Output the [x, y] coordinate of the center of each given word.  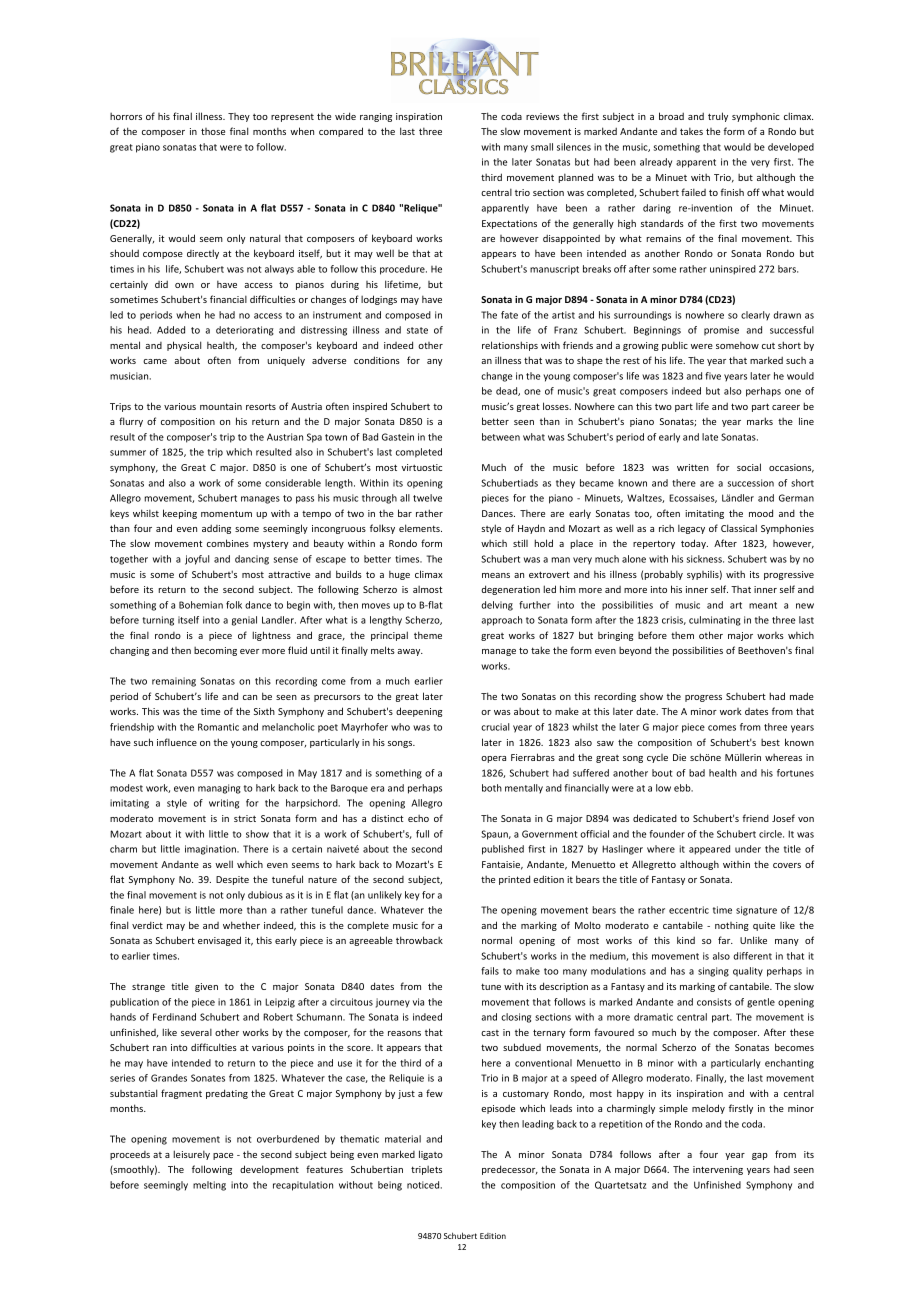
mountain [221, 406]
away [410, 652]
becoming [215, 651]
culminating [715, 621]
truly [718, 117]
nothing [732, 926]
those [213, 131]
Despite [232, 880]
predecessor [510, 1170]
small [542, 147]
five [713, 376]
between [501, 437]
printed [514, 880]
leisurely [191, 1155]
